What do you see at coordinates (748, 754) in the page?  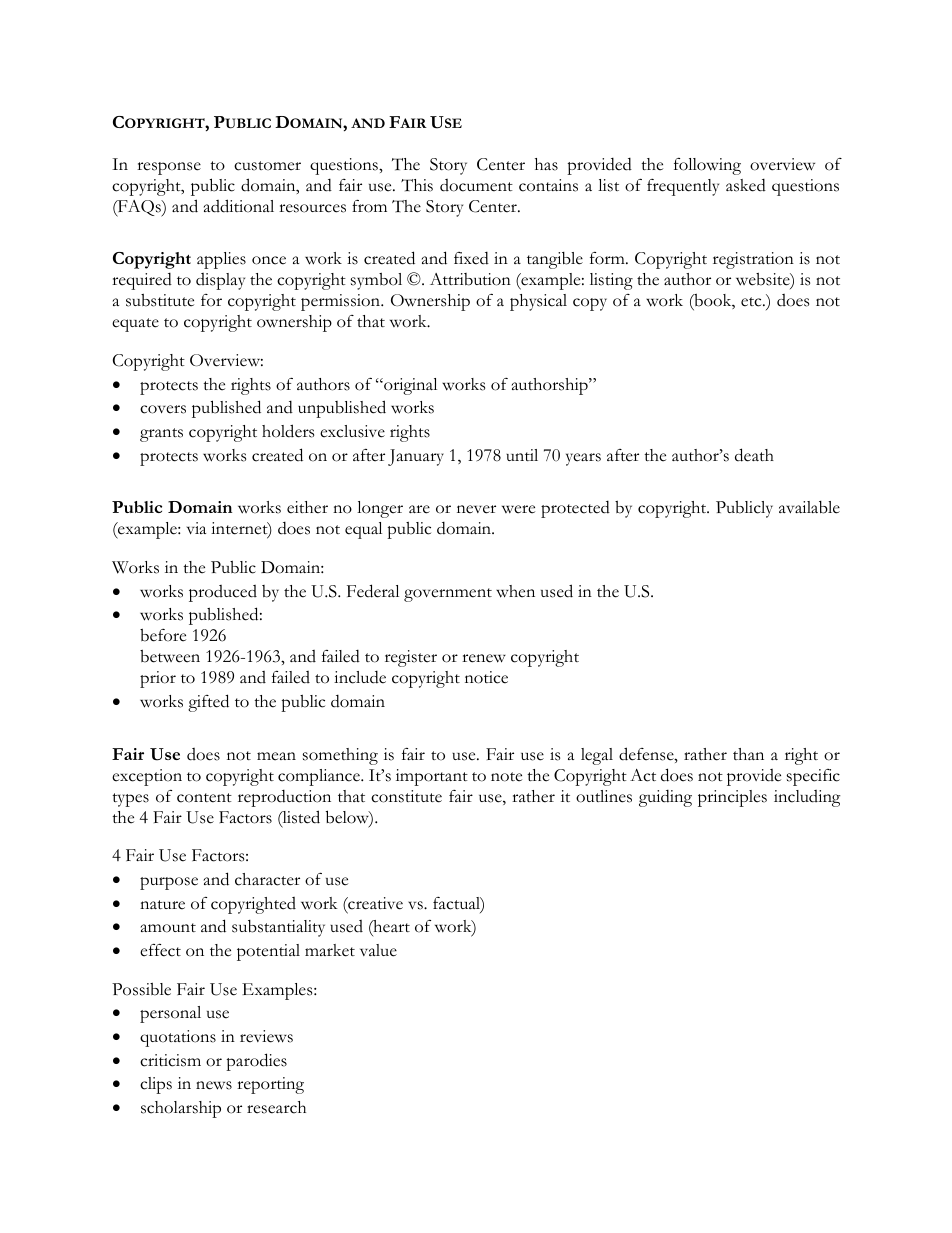 I see `than` at bounding box center [748, 754].
